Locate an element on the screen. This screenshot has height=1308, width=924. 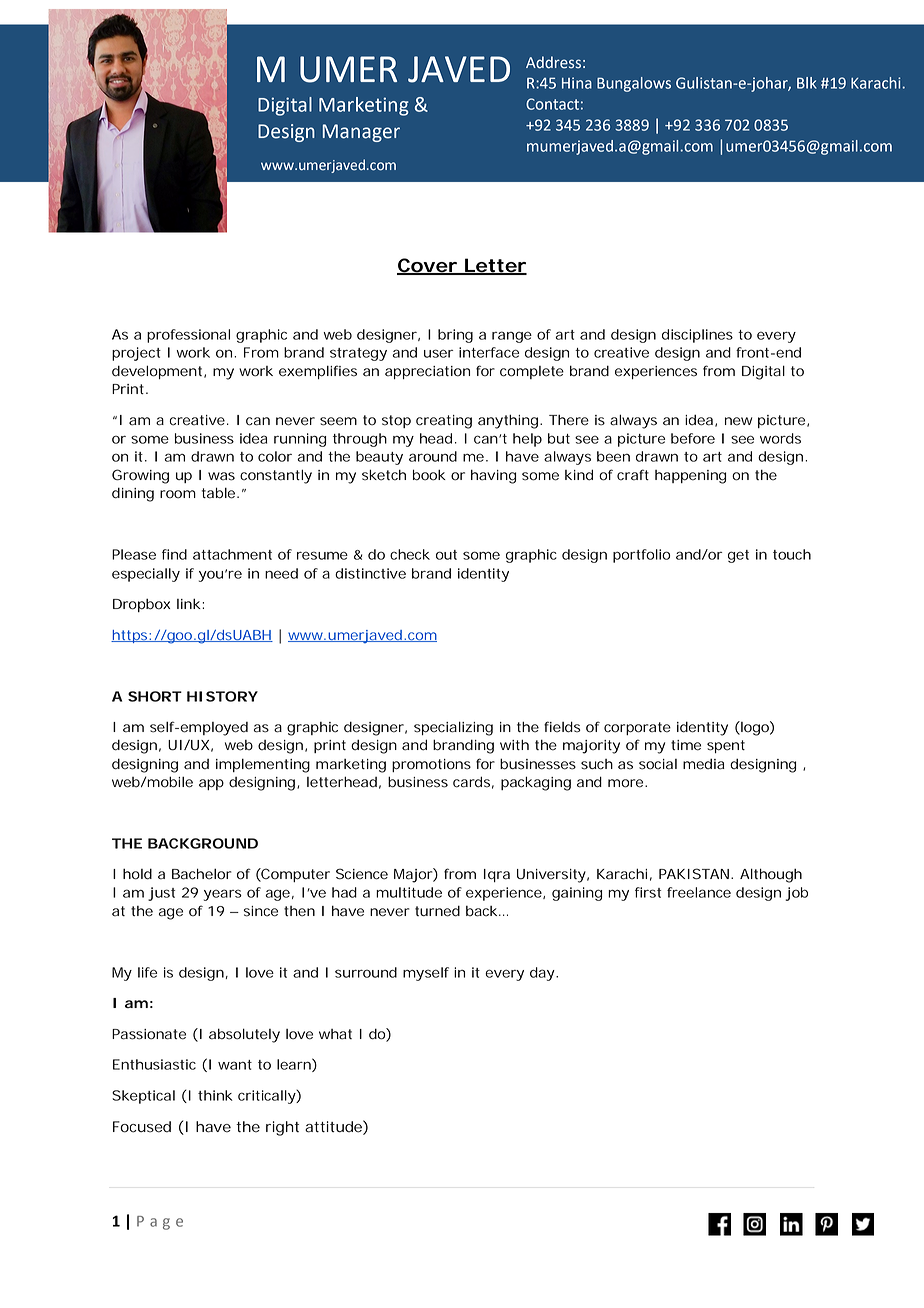
Hina is located at coordinates (577, 83).
